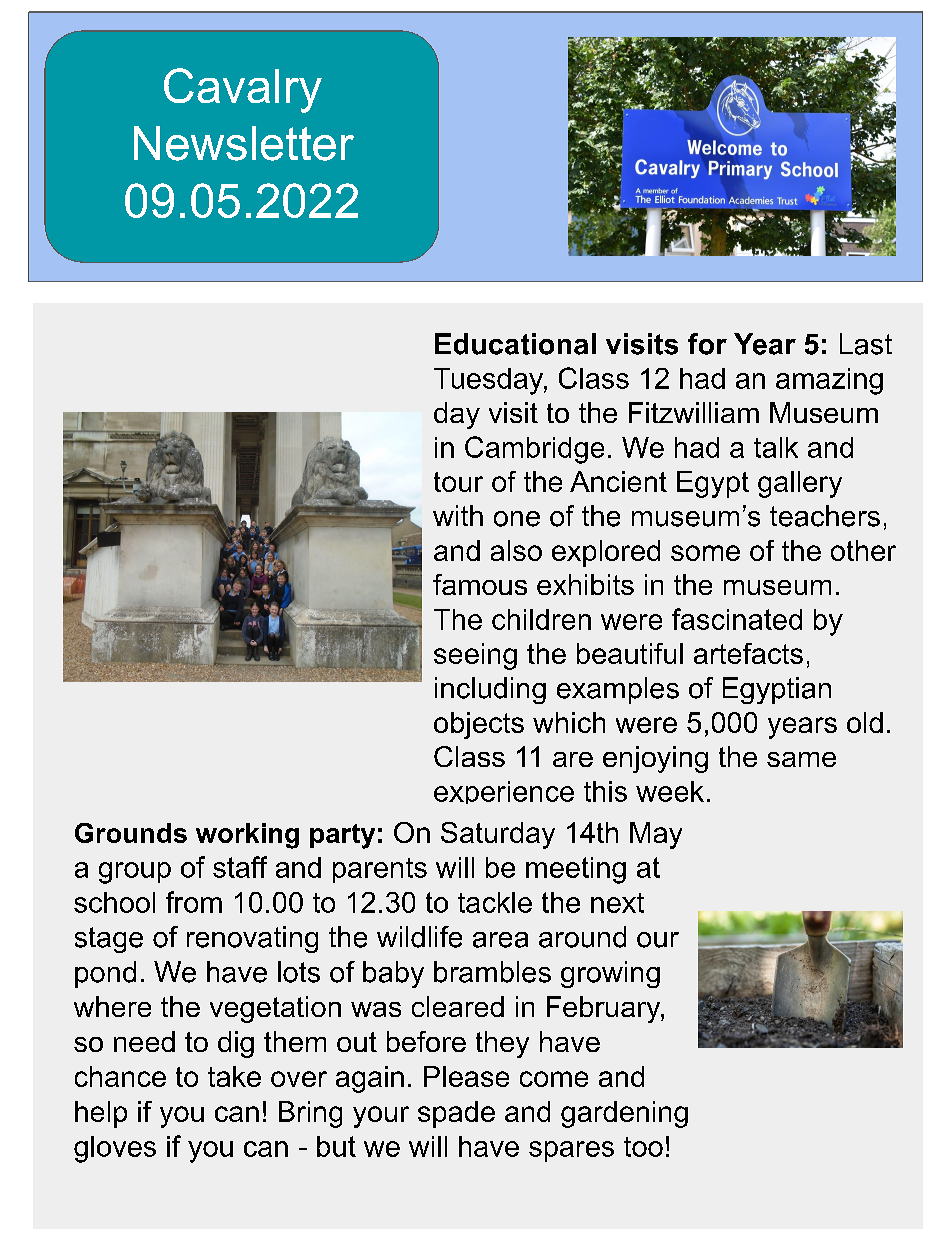 This screenshot has height=1257, width=952. I want to click on Cavalry, so click(243, 90).
